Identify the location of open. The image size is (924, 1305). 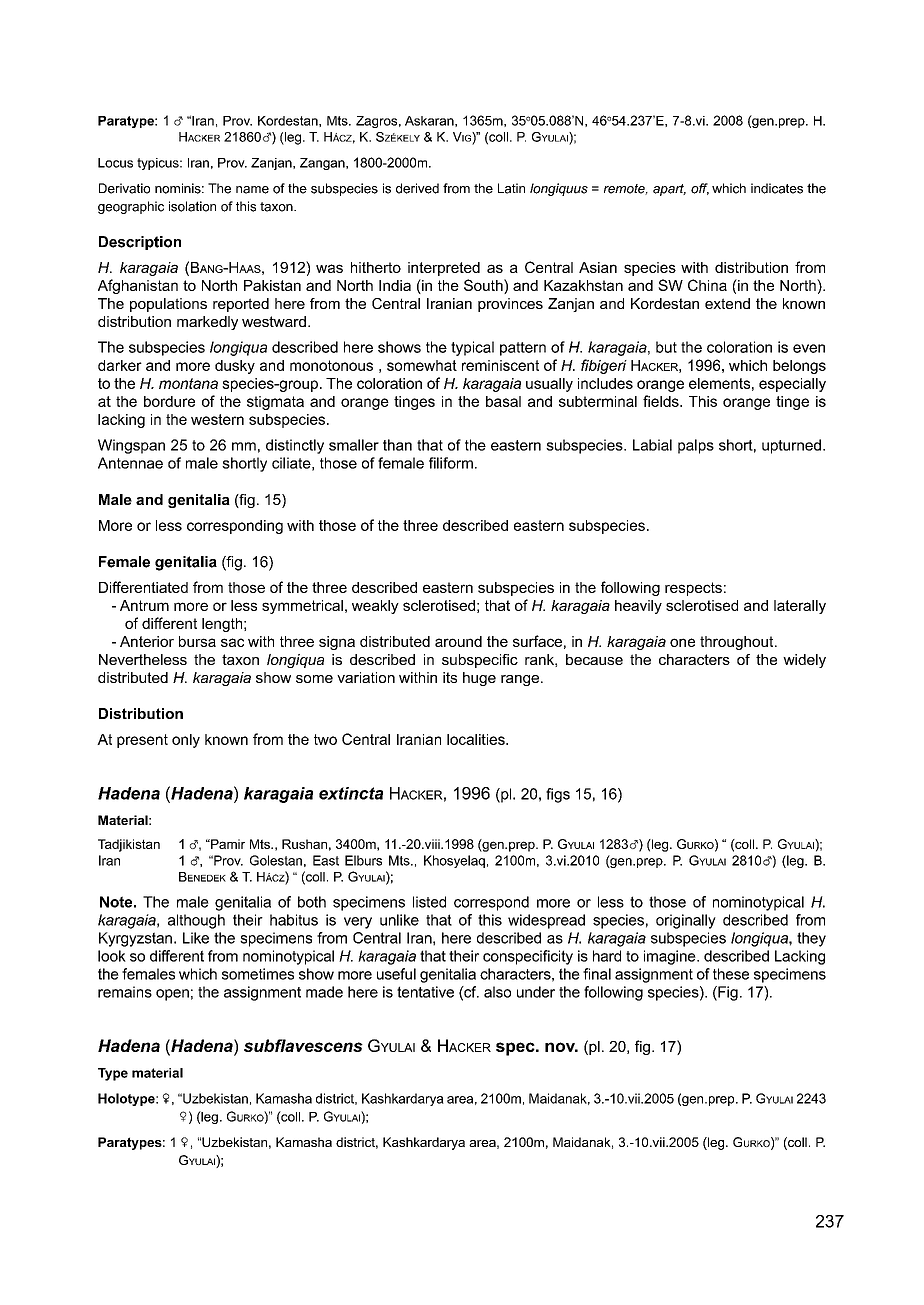
(172, 995).
